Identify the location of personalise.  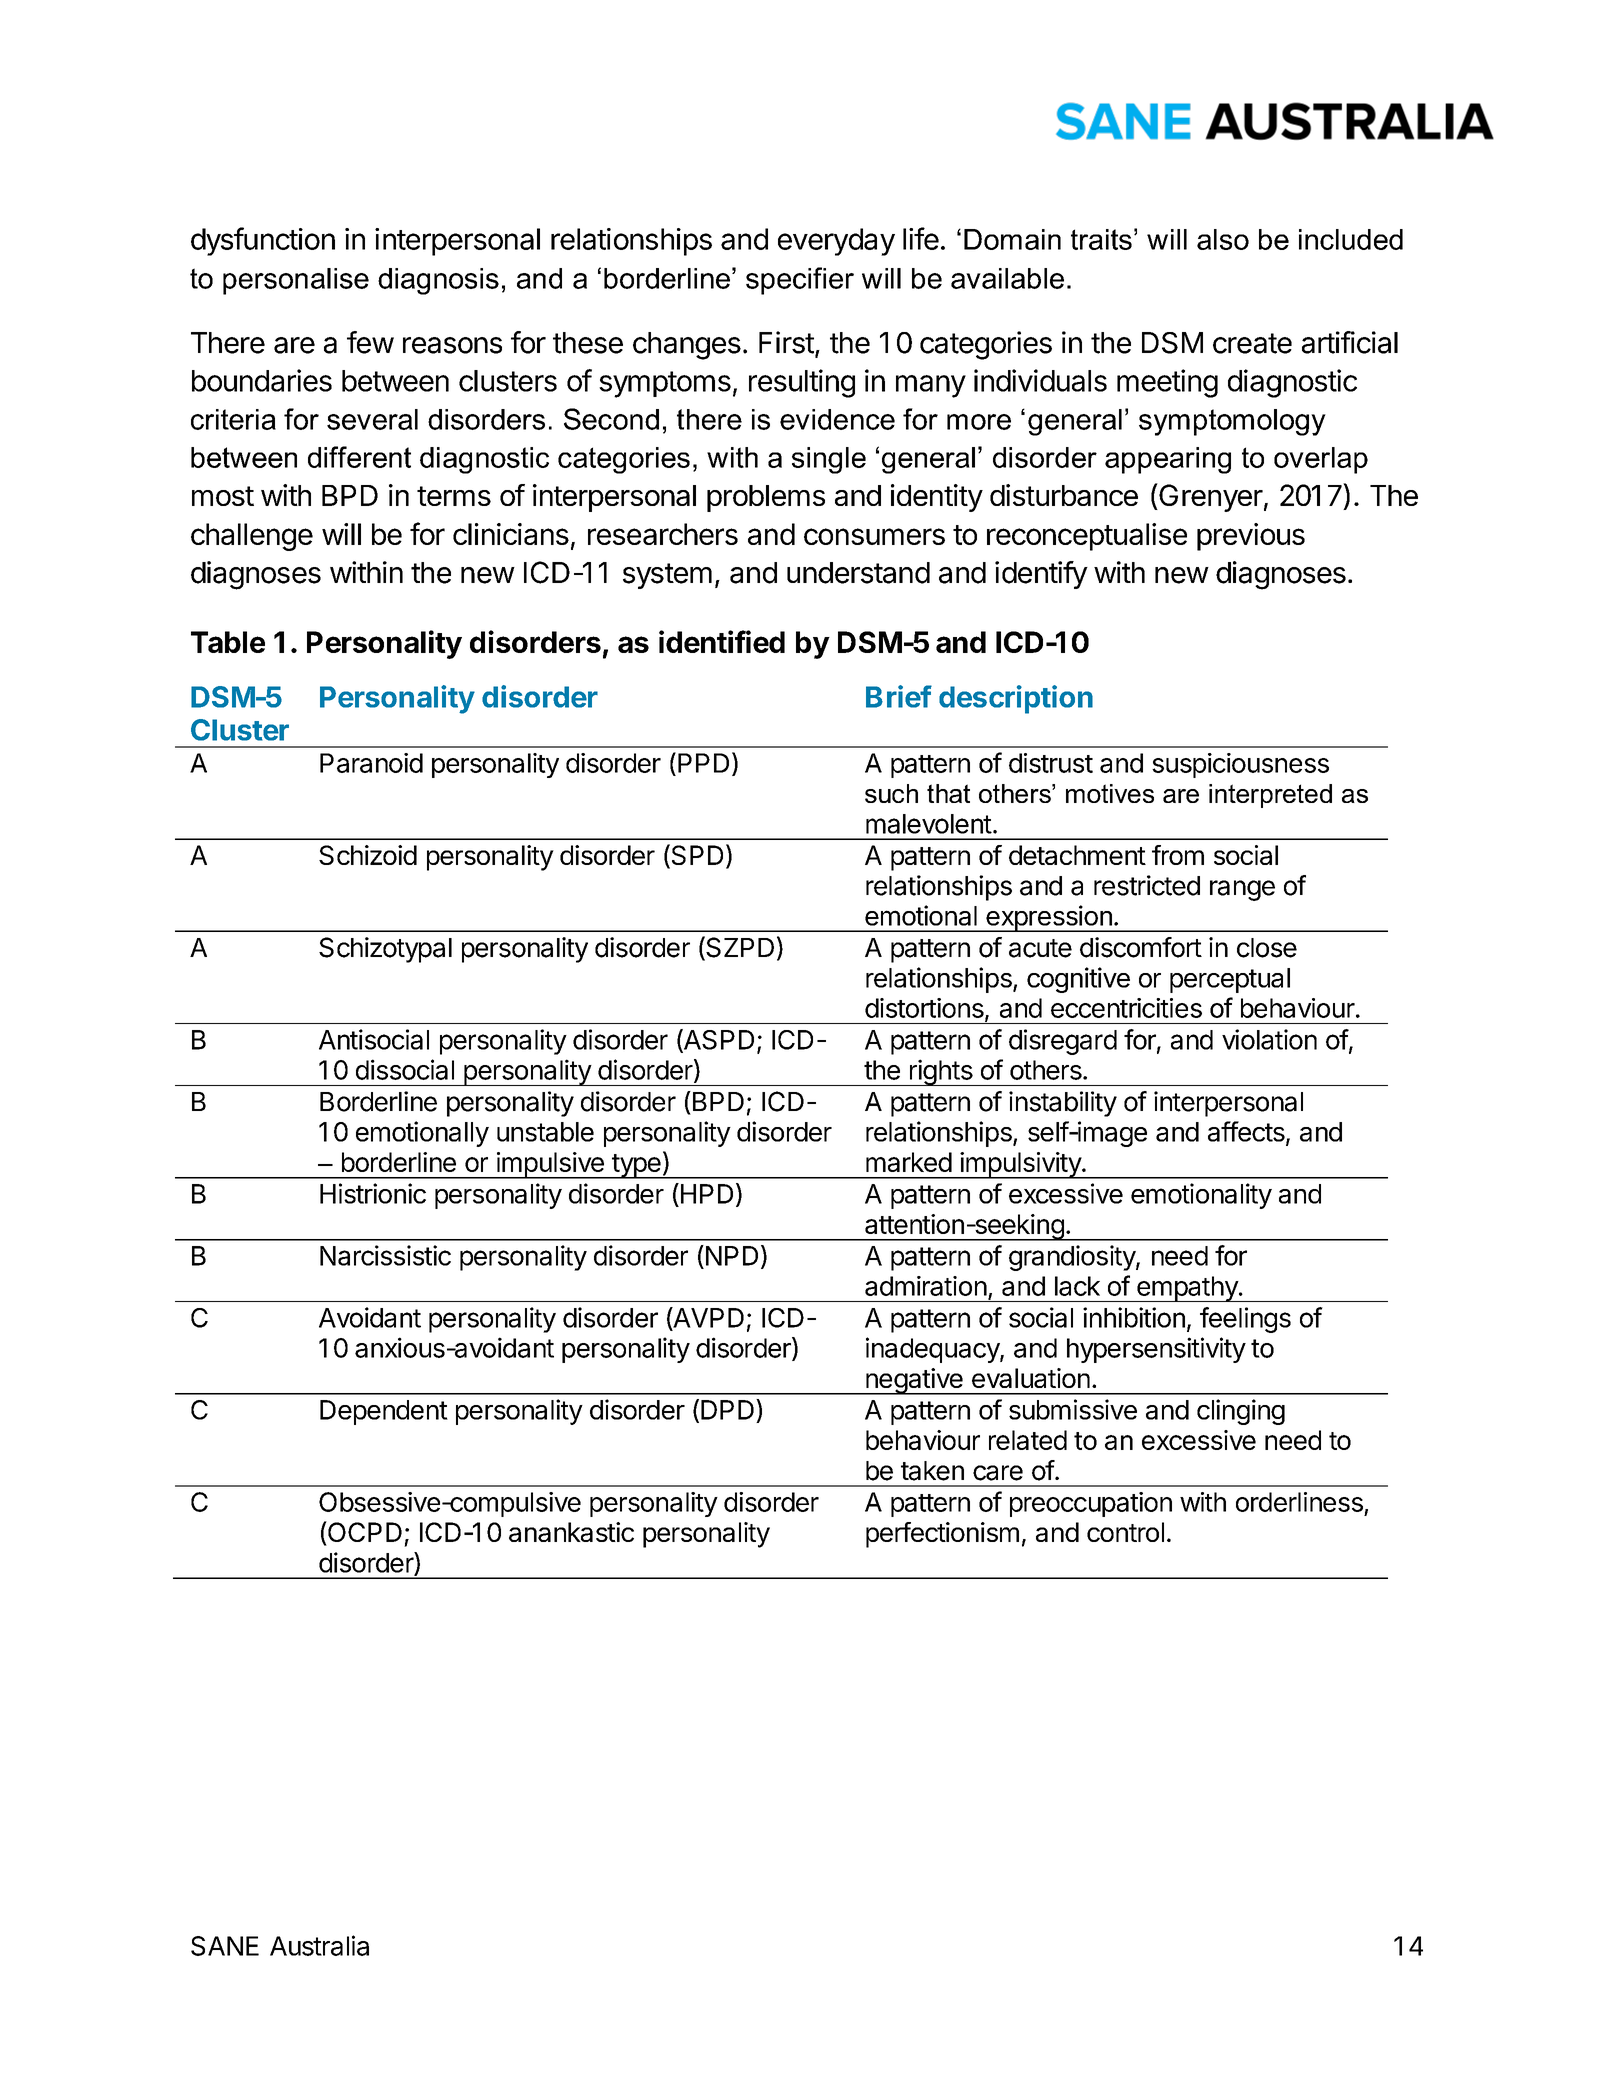
(296, 281).
